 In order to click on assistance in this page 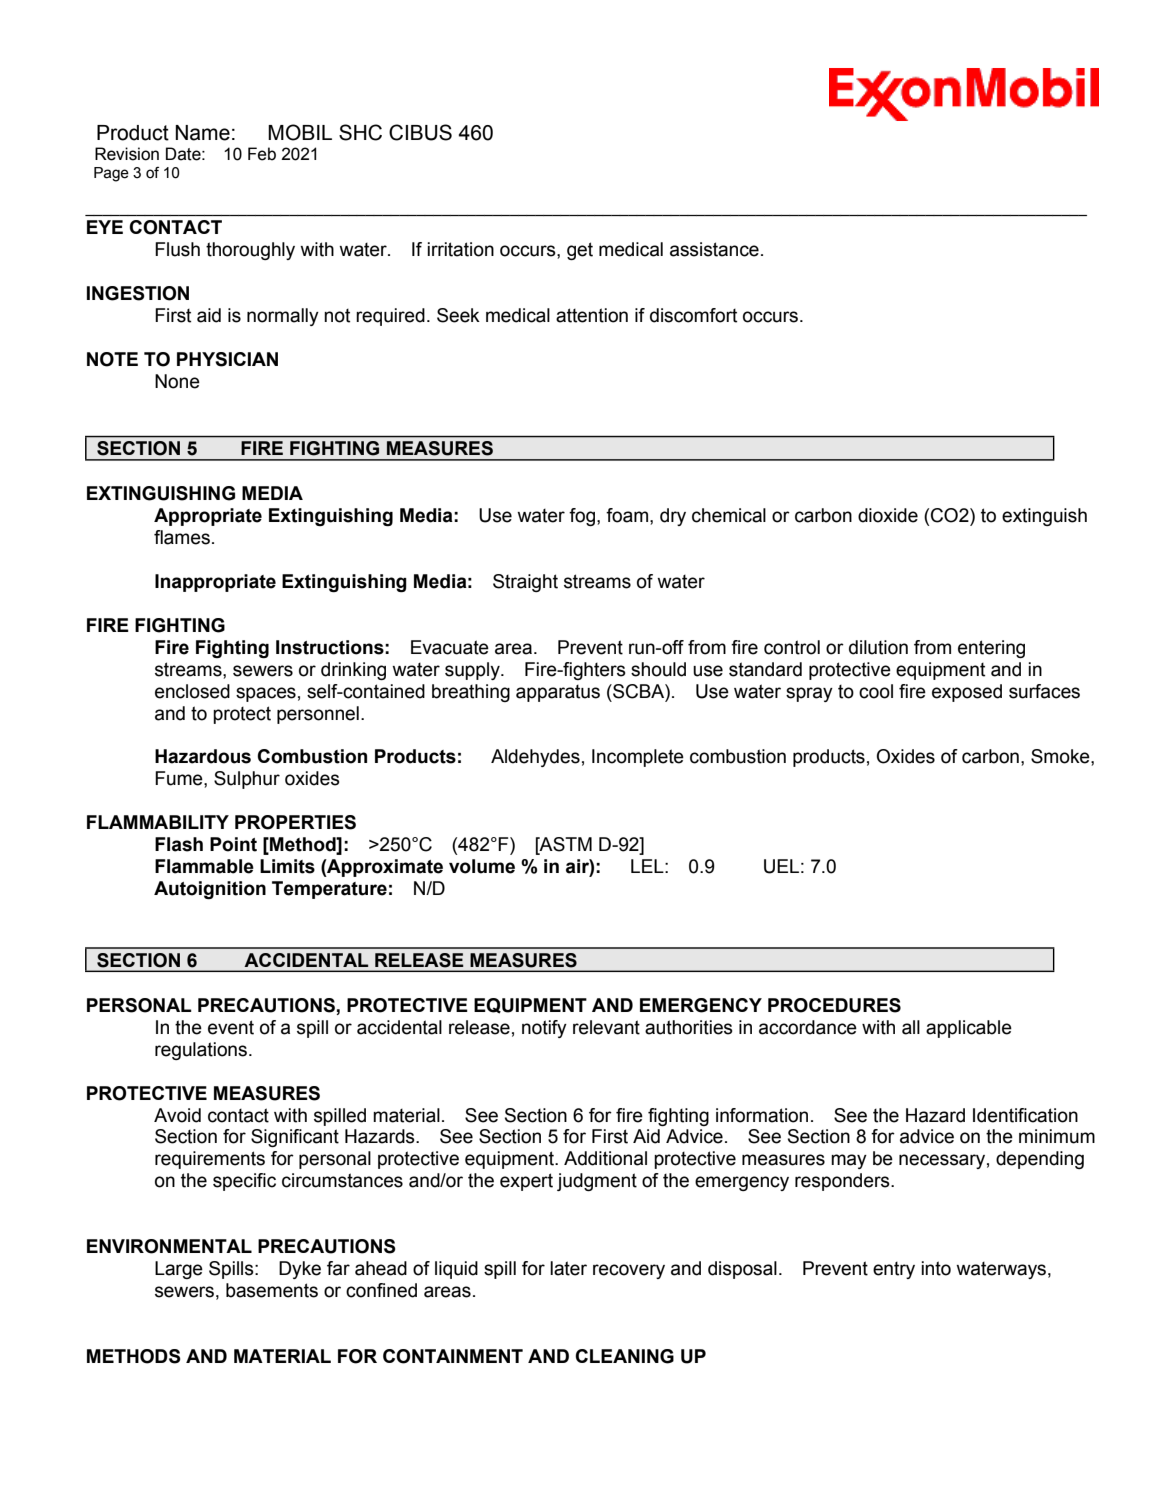, I will do `click(714, 249)`.
